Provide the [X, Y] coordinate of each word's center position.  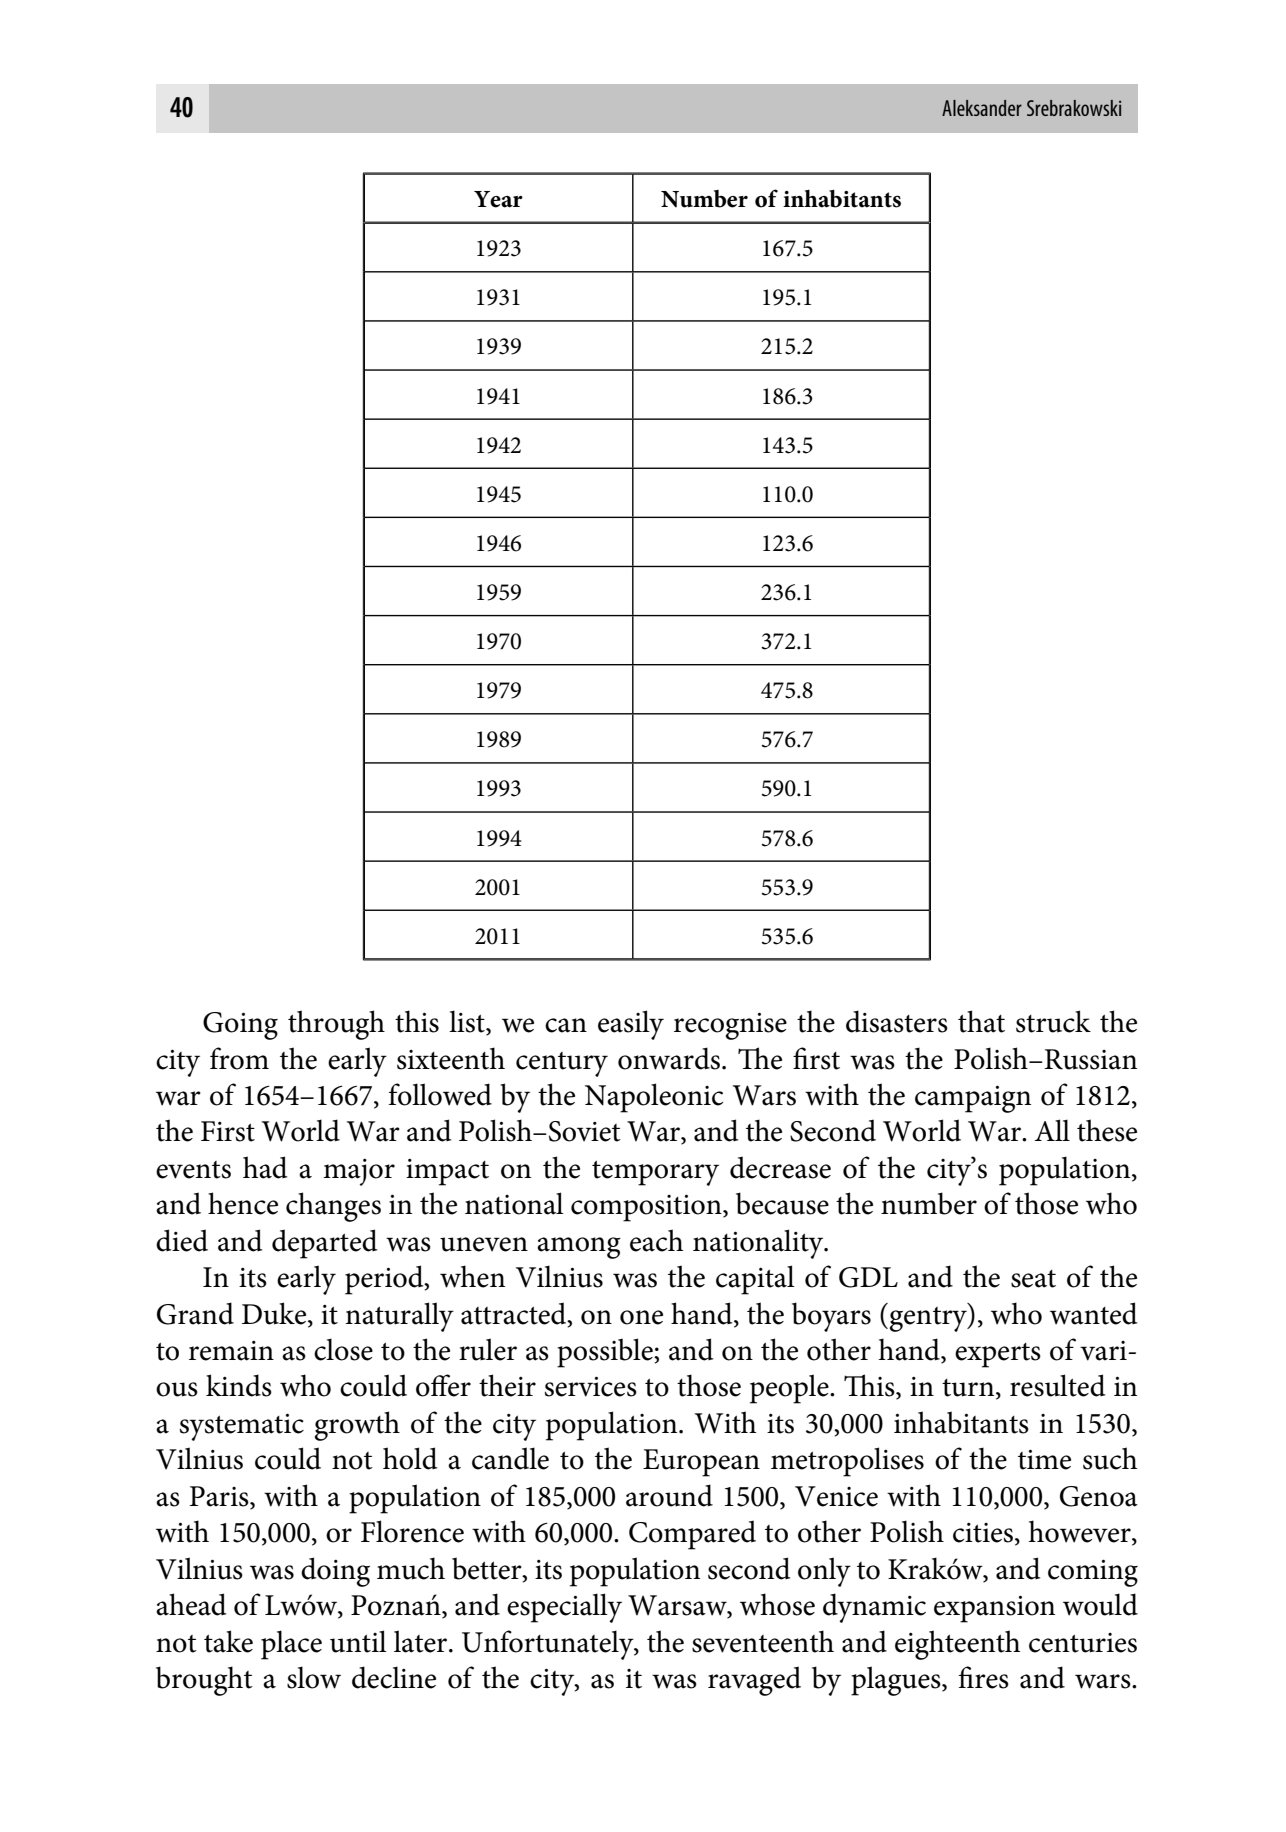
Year [498, 199]
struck [1053, 1021]
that [981, 1021]
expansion [994, 1609]
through [336, 1025]
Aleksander [982, 108]
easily [631, 1025]
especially [564, 1608]
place [291, 1645]
